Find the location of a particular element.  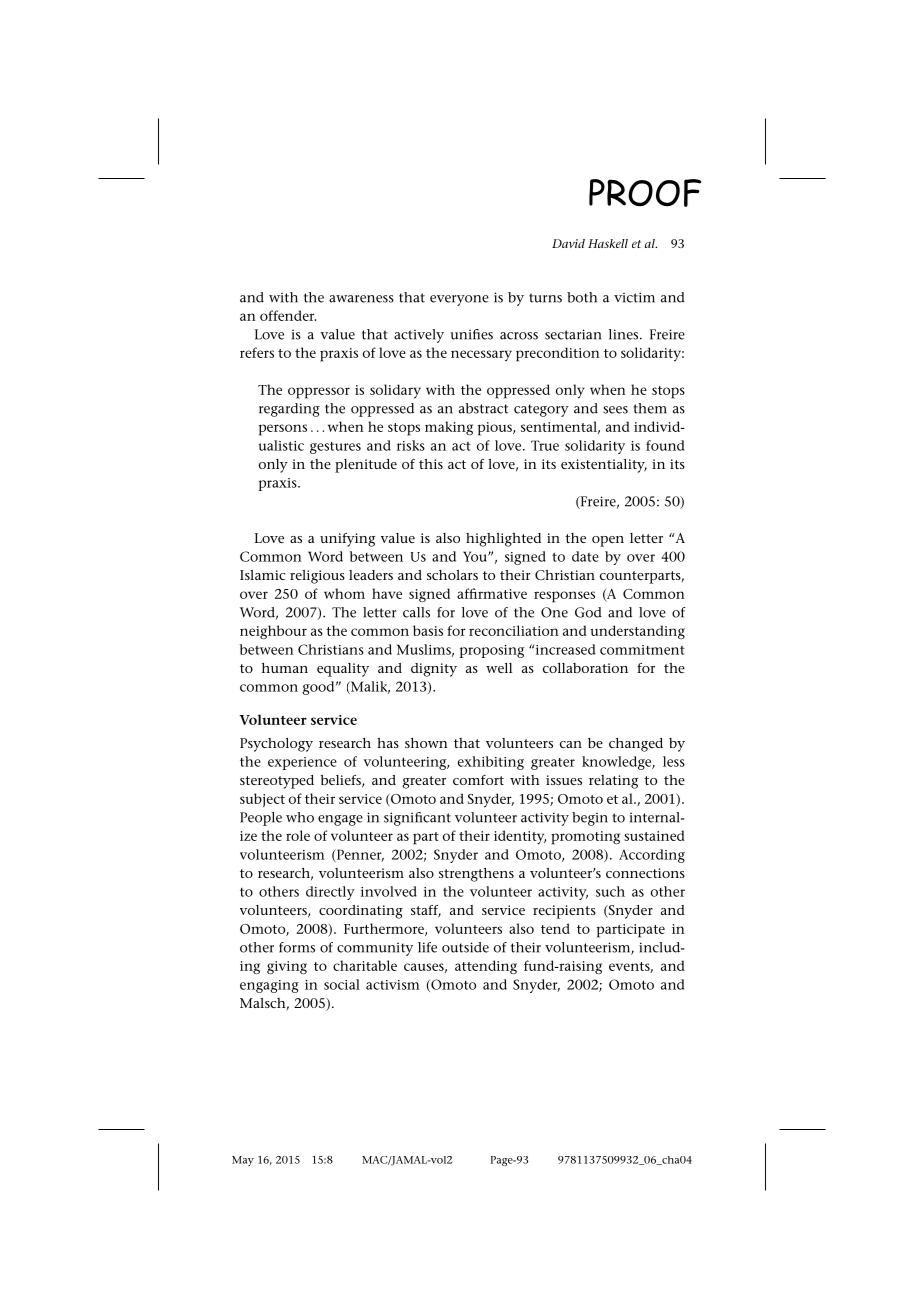

May is located at coordinates (243, 1161).
